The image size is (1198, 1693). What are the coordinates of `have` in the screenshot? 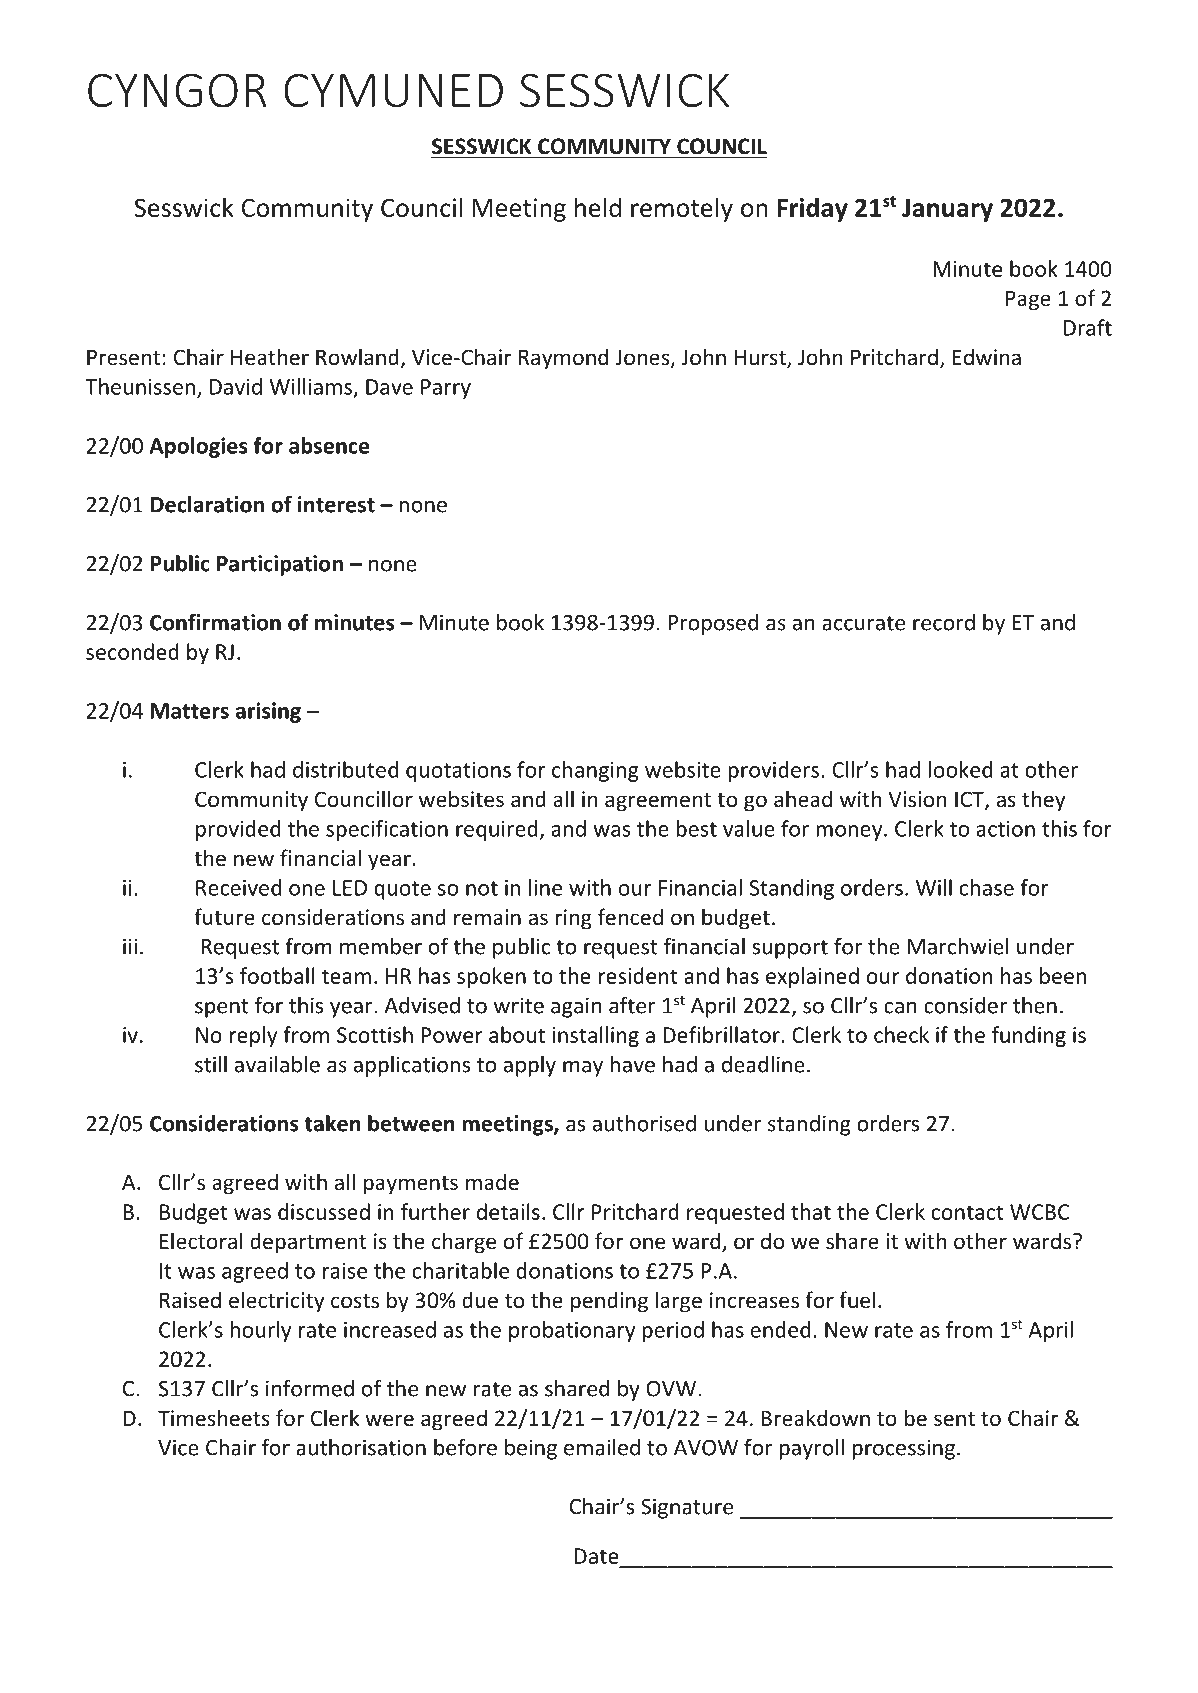 It's located at (632, 1064).
